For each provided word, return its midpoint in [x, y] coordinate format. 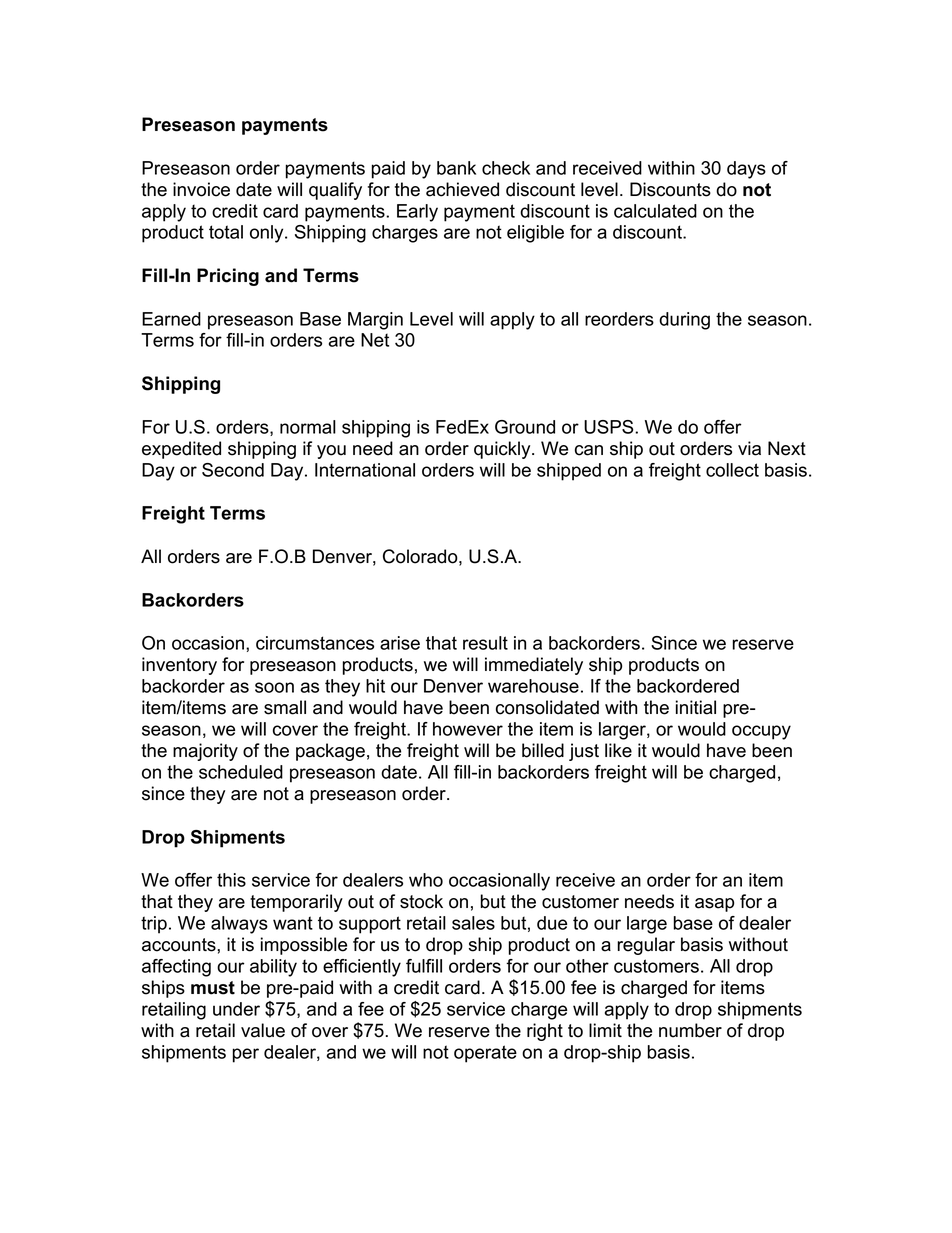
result [485, 643]
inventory [179, 666]
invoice [201, 189]
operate [485, 1054]
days [746, 170]
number [690, 1030]
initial [696, 707]
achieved [462, 189]
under [236, 1009]
